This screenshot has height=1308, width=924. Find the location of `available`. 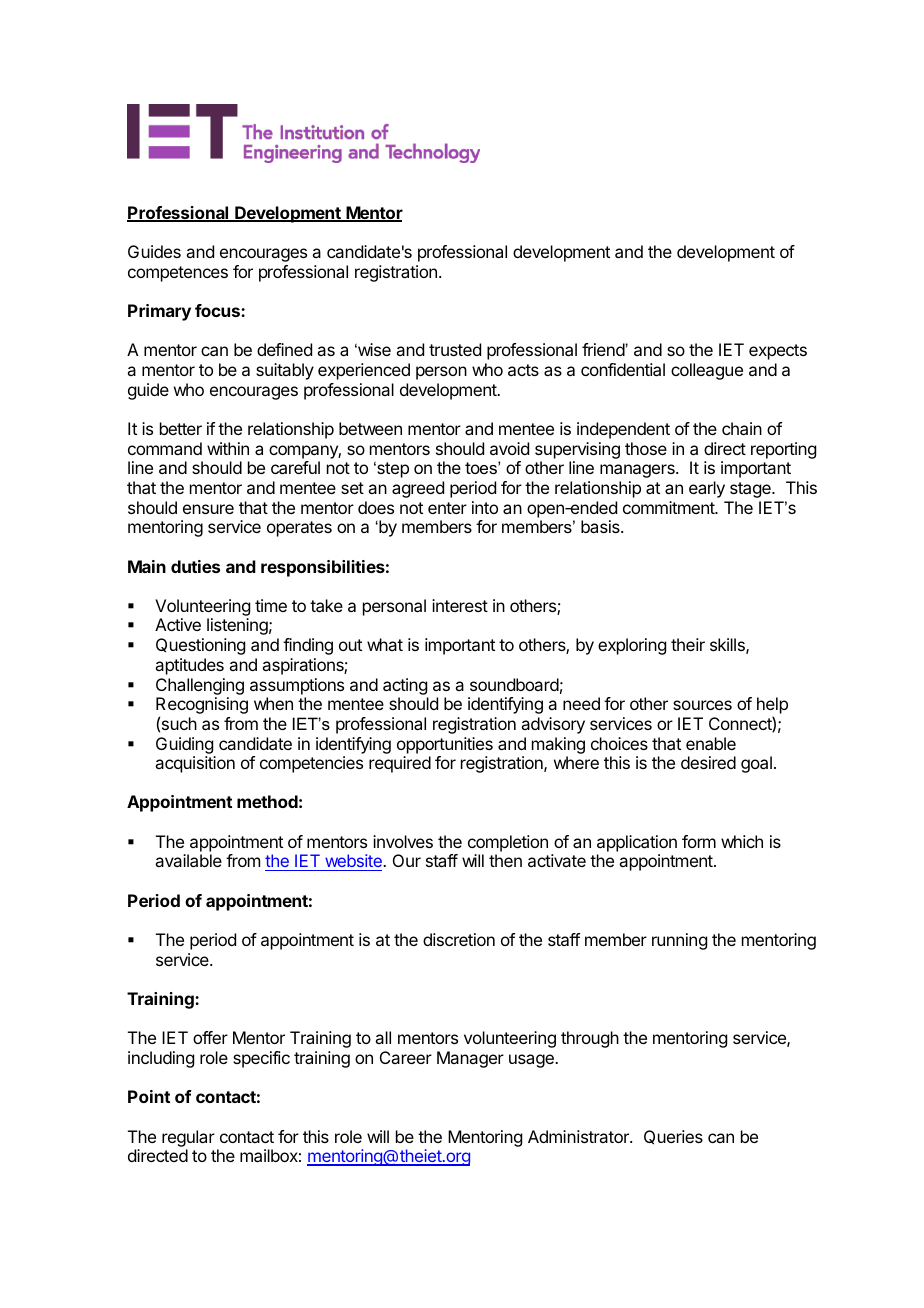

available is located at coordinates (188, 860).
